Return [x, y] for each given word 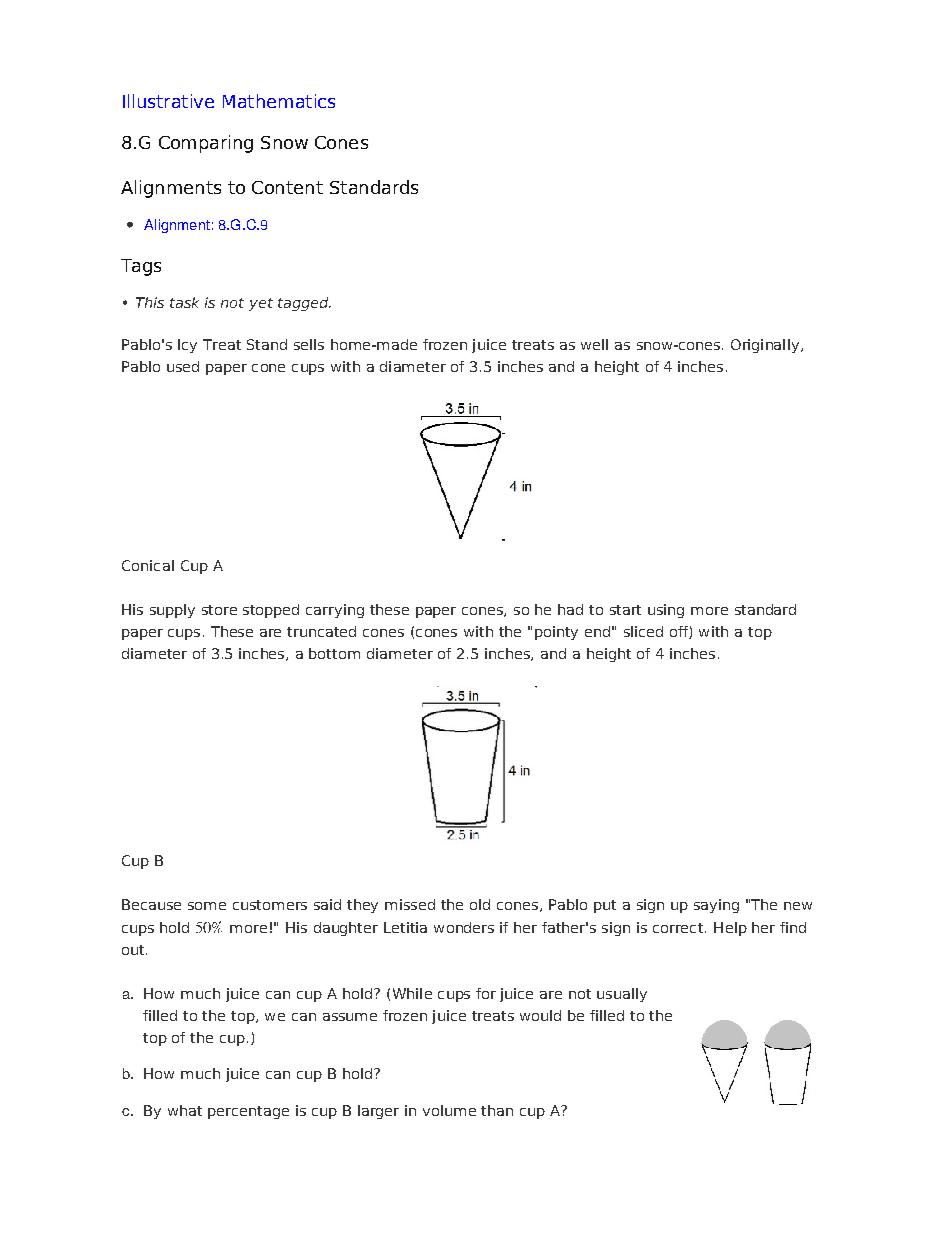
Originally [765, 346]
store [219, 610]
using [666, 611]
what [185, 1110]
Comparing [206, 144]
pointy [556, 633]
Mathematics [279, 101]
